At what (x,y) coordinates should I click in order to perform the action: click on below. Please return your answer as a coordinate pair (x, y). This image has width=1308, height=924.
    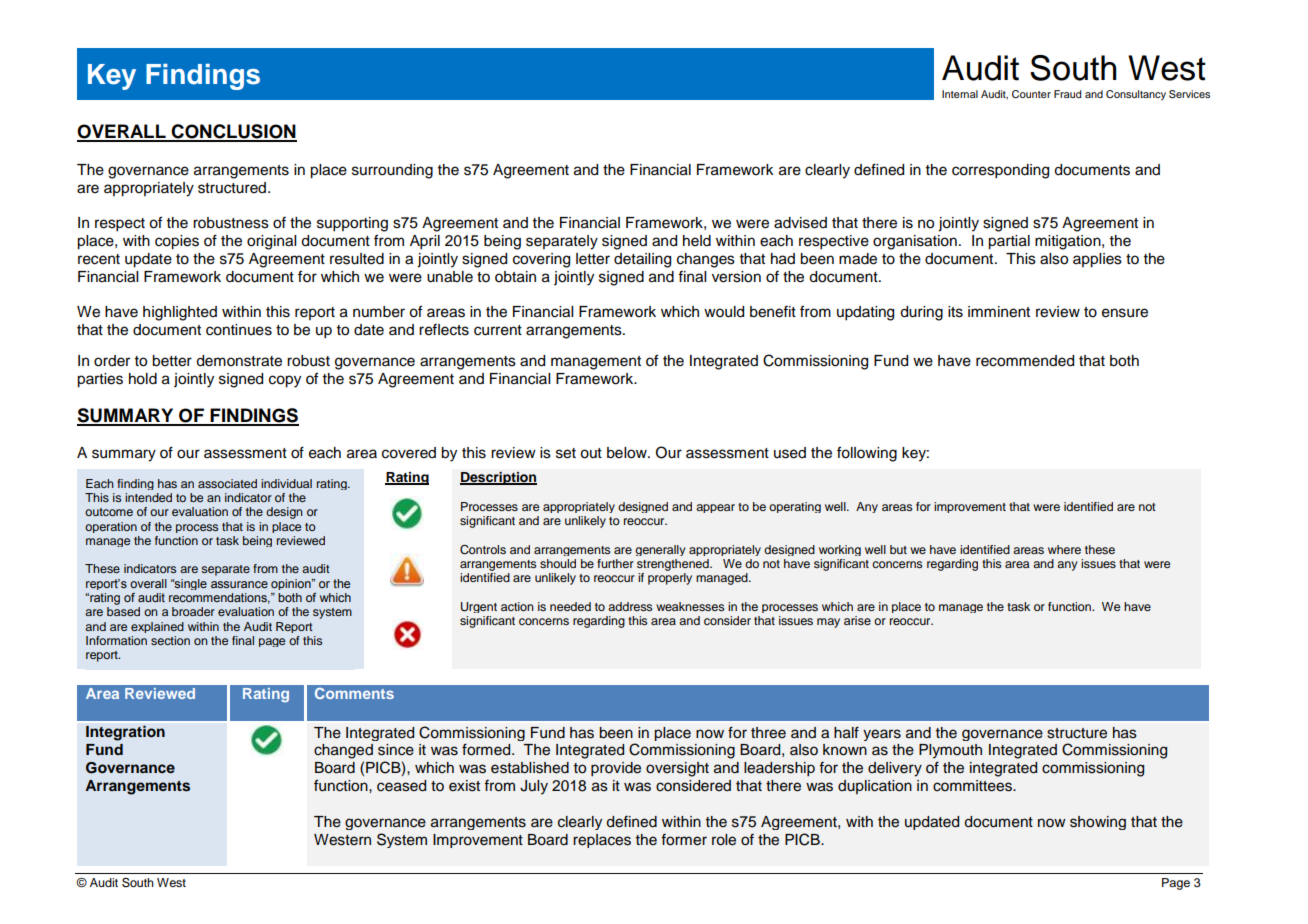
    Looking at the image, I should click on (628, 453).
